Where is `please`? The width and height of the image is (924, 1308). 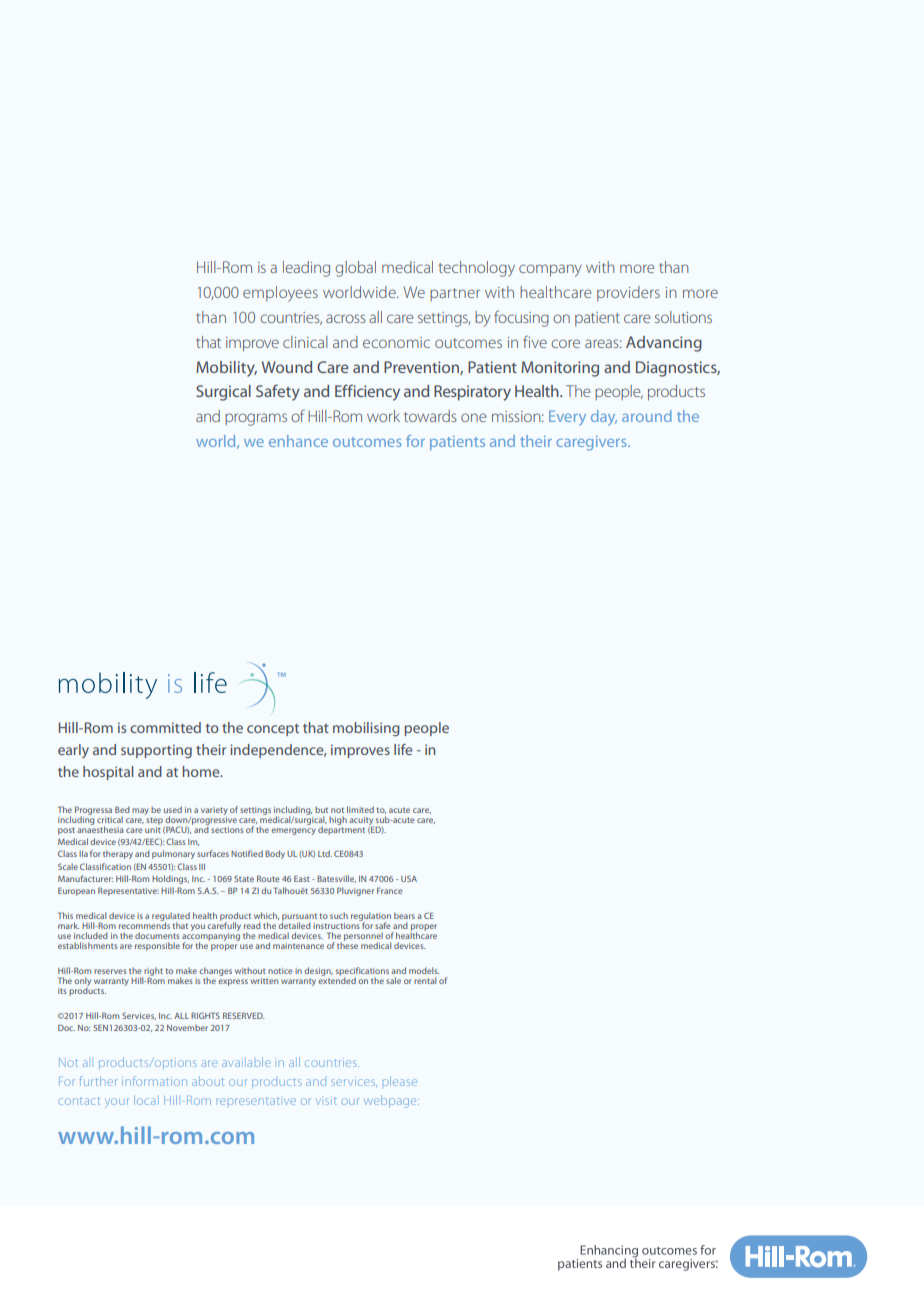 please is located at coordinates (400, 1081).
